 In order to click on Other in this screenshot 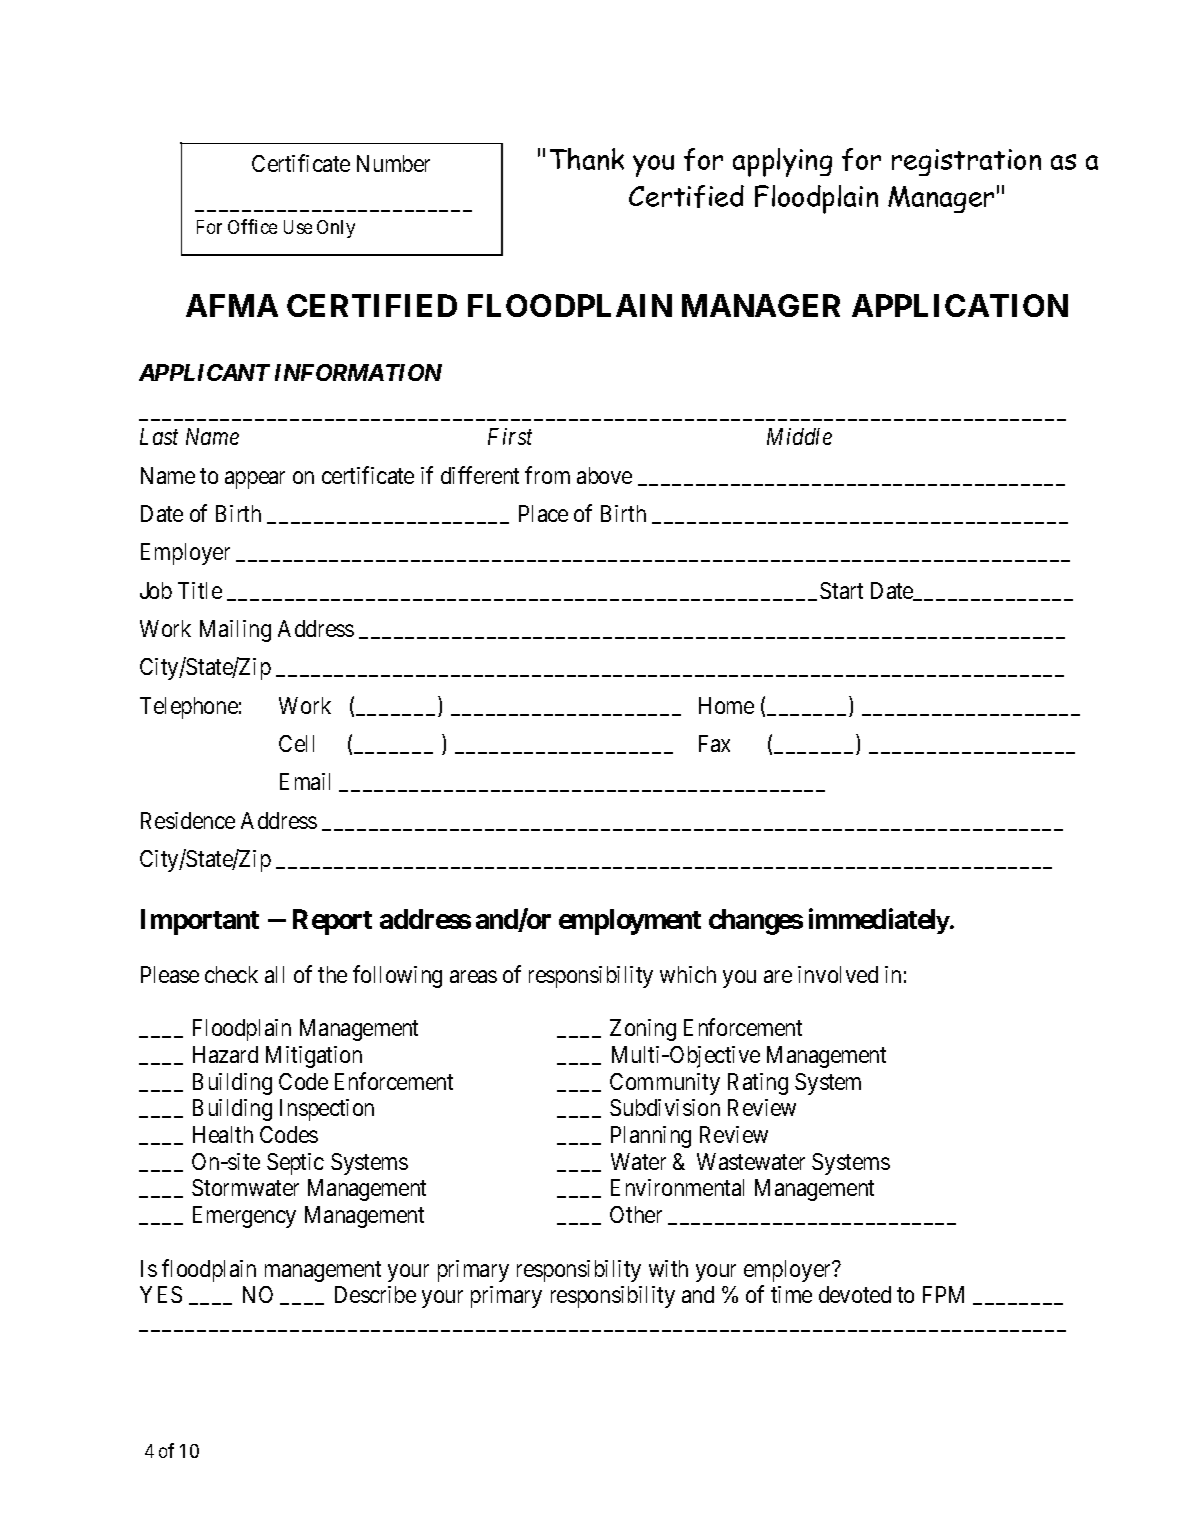, I will do `click(636, 1214)`.
